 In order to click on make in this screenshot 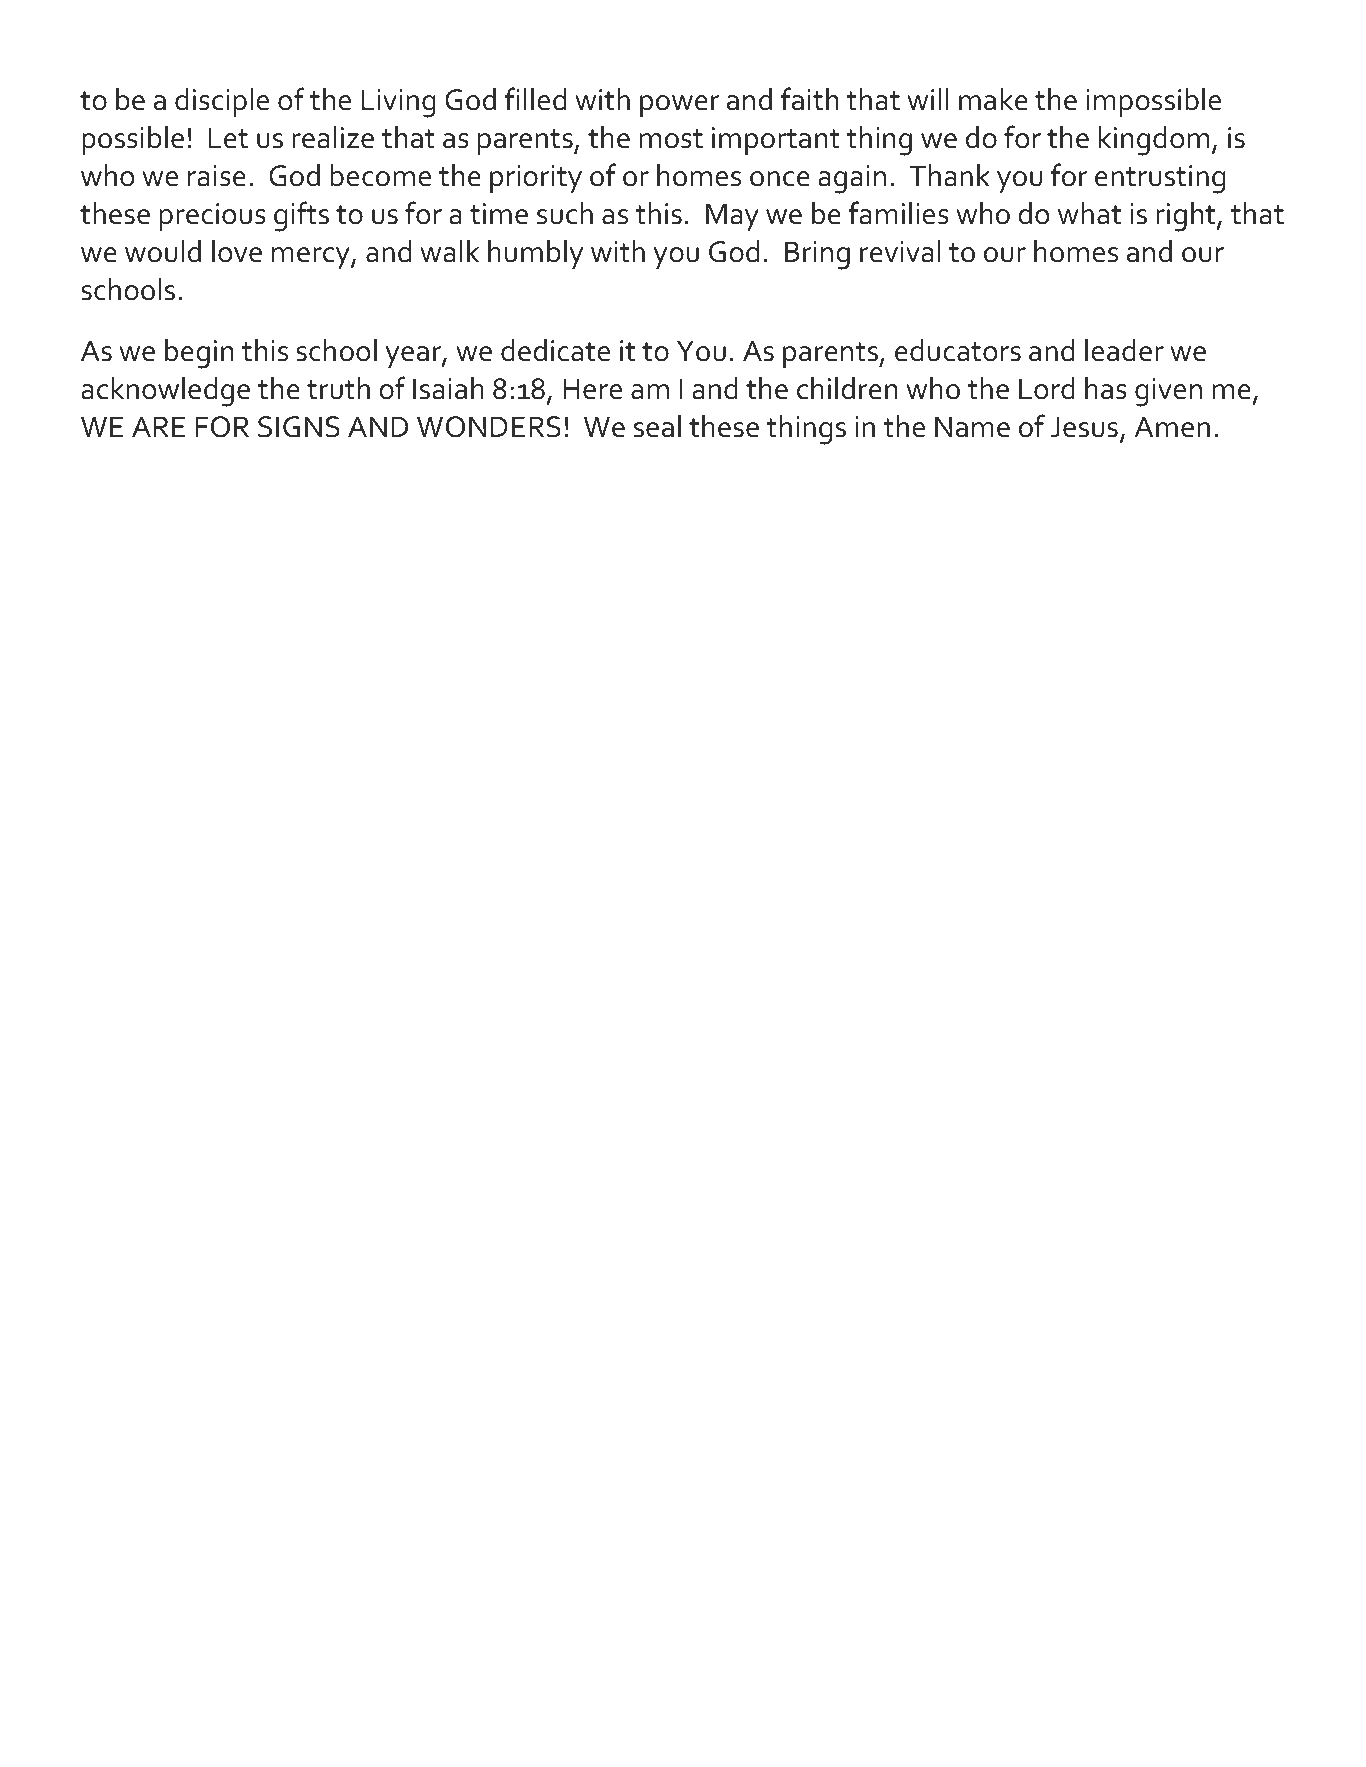, I will do `click(993, 99)`.
